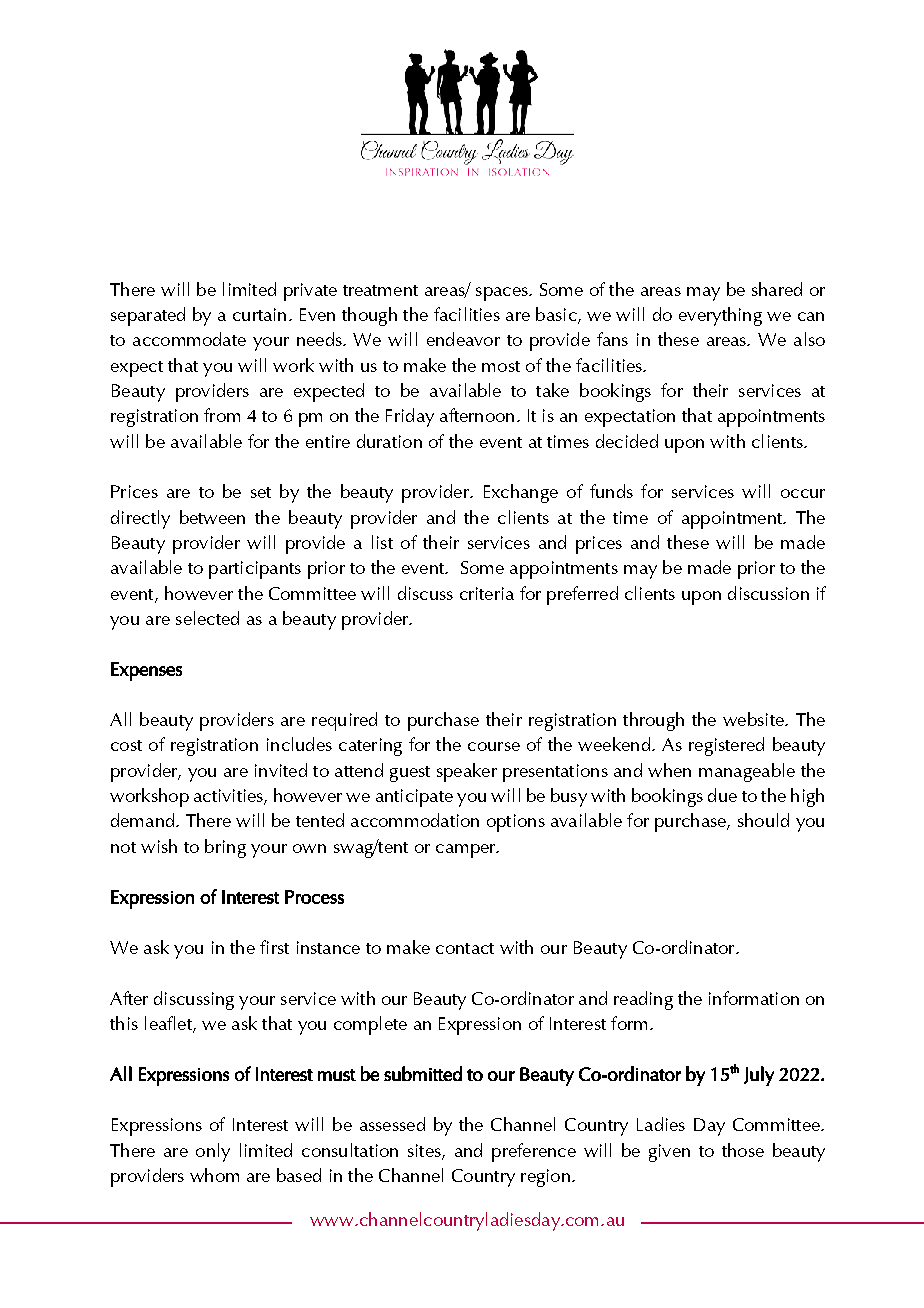 This page has width=924, height=1308. I want to click on first, so click(274, 947).
